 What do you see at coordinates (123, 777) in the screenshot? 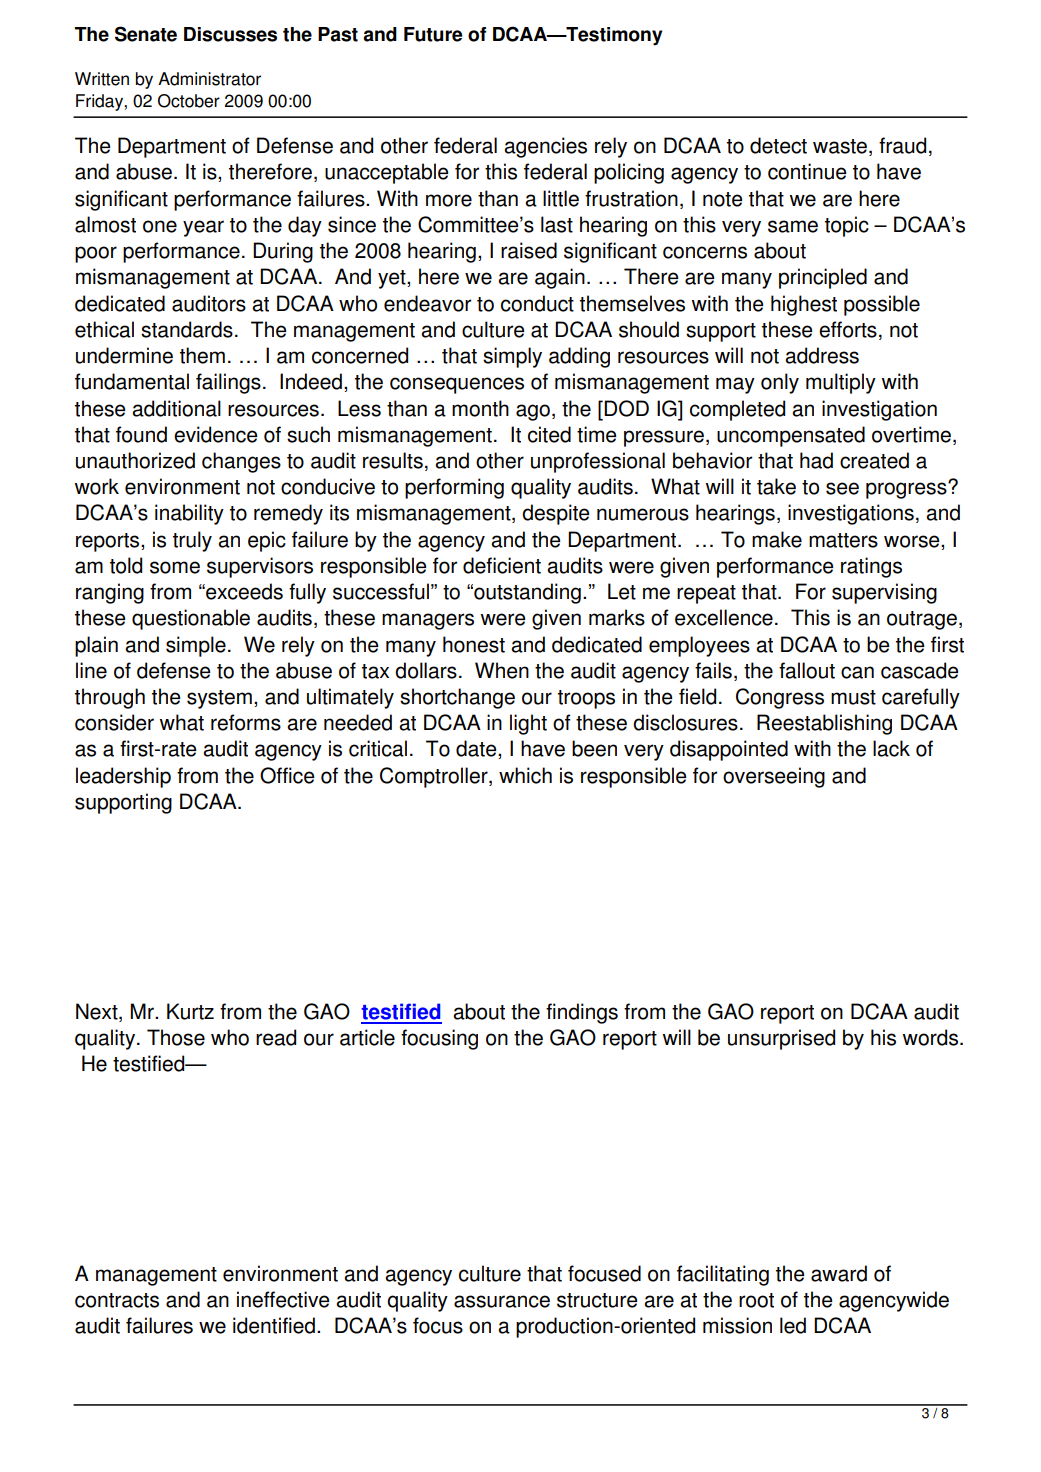
I see `leadership` at bounding box center [123, 777].
